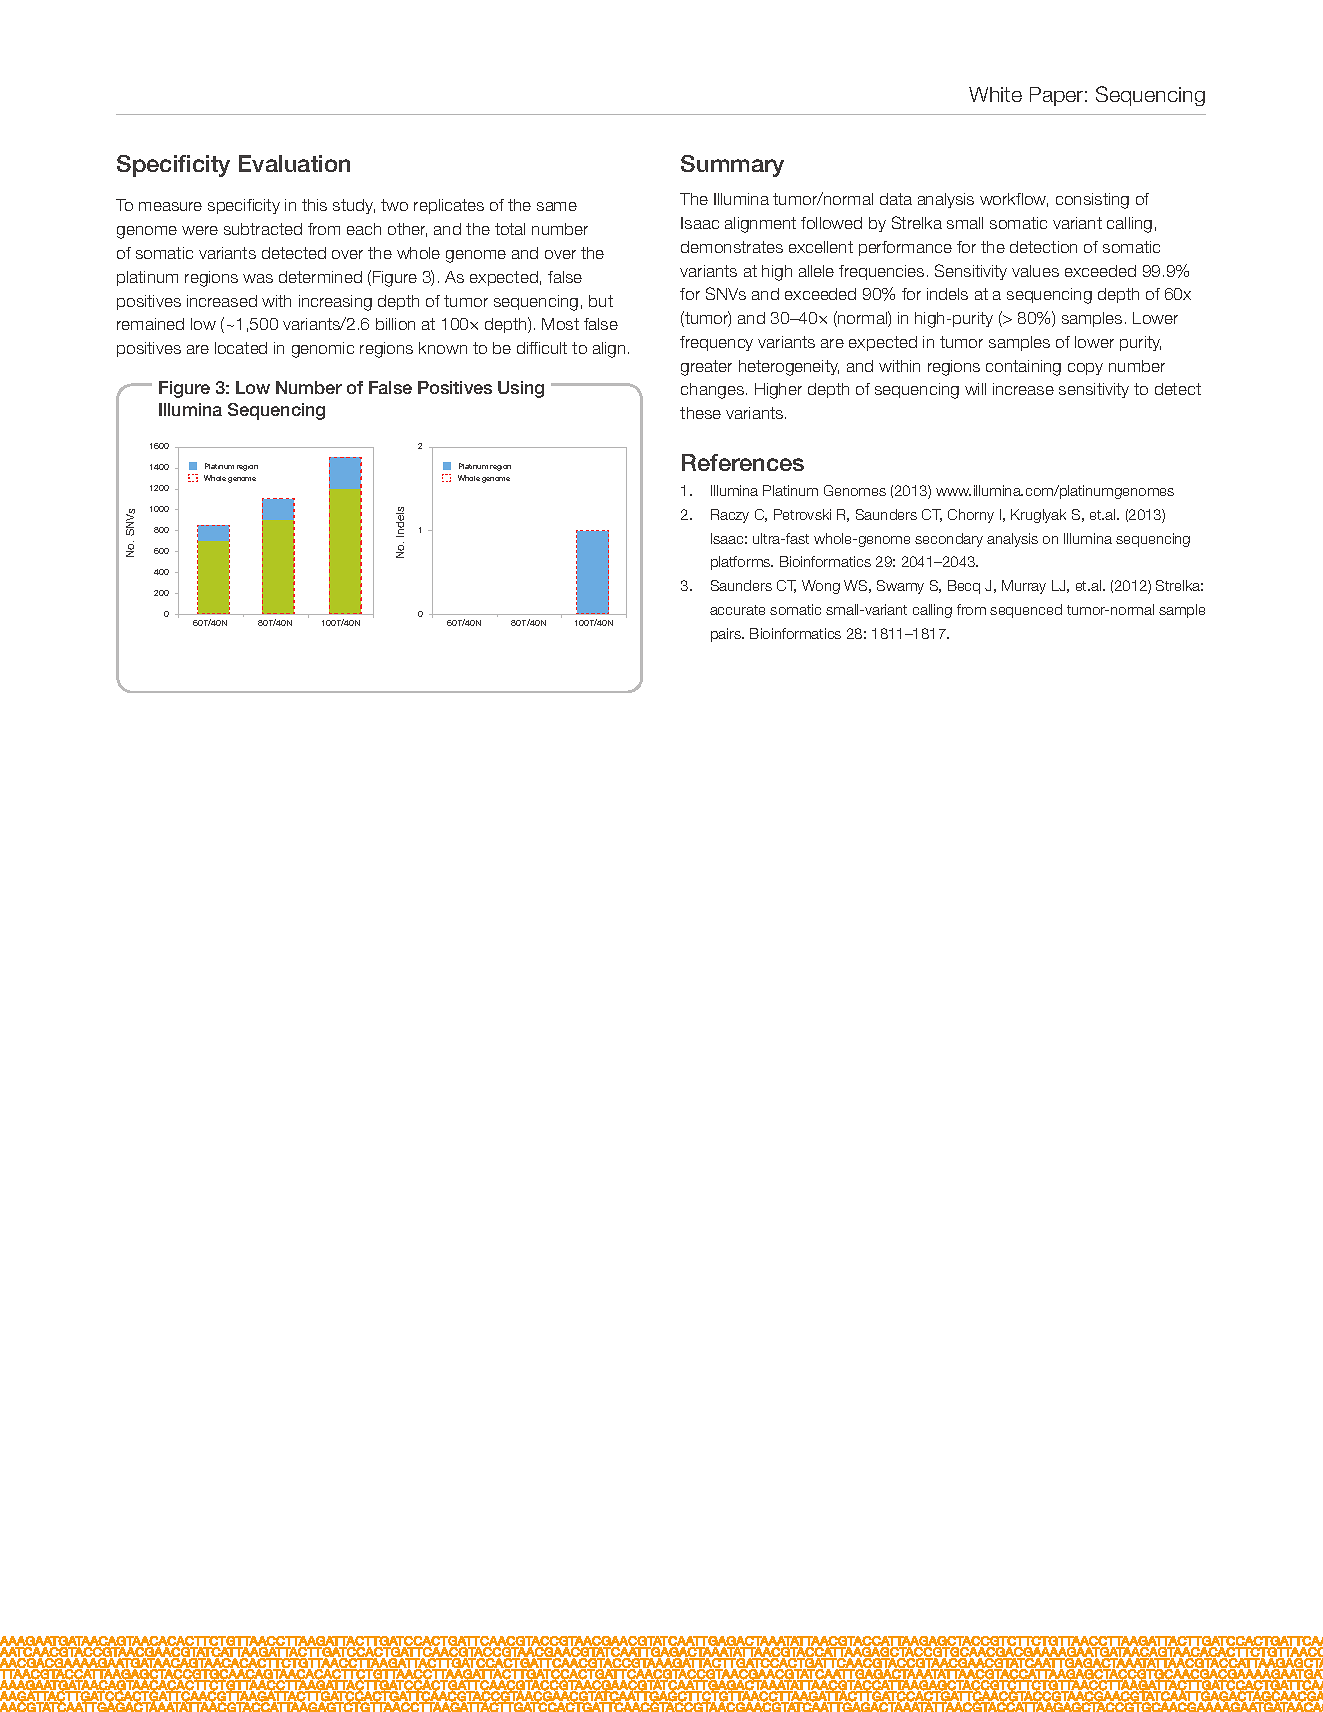 The width and height of the document is (1323, 1712). I want to click on located, so click(241, 348).
